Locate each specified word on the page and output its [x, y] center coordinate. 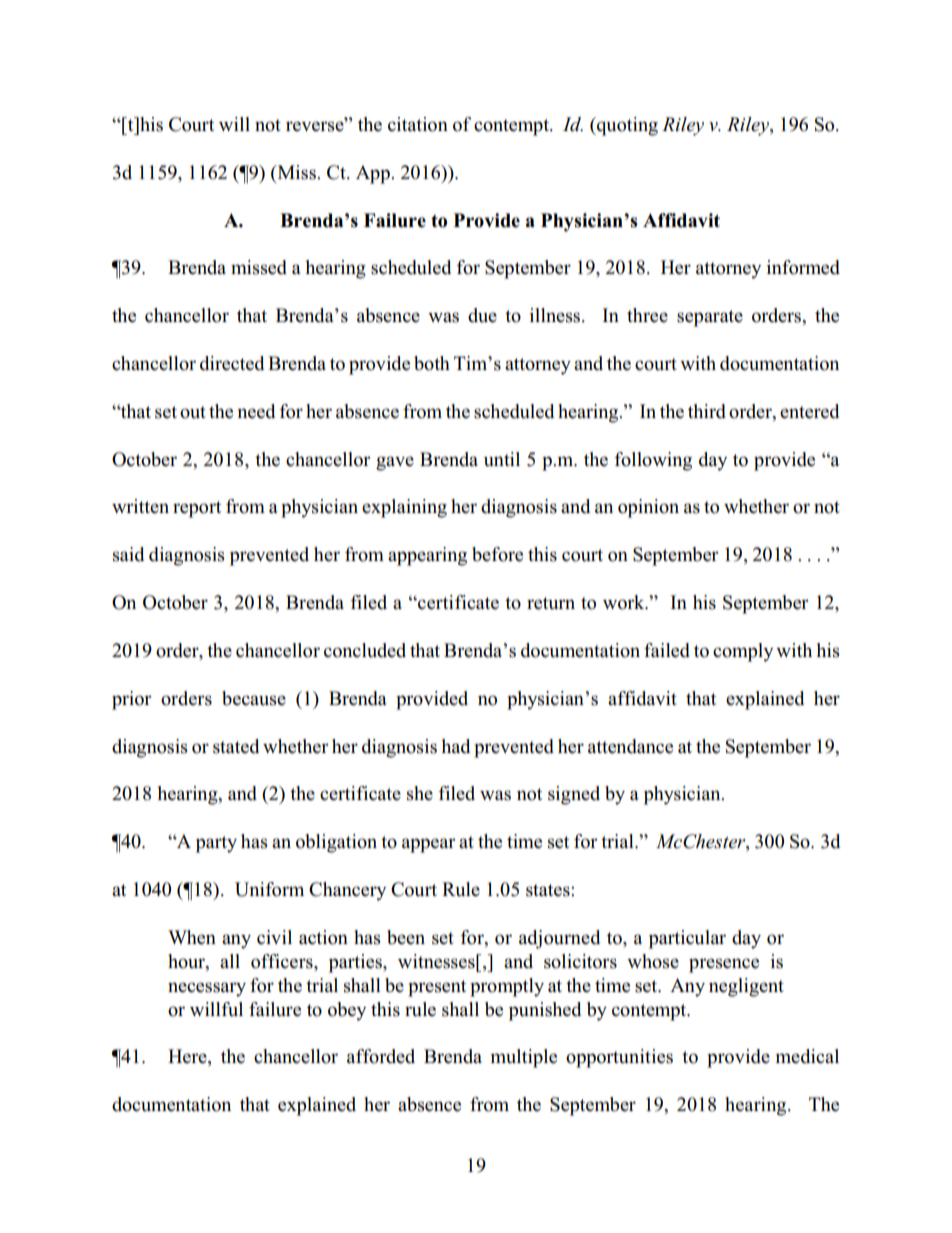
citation [418, 124]
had [455, 746]
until [502, 459]
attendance [630, 746]
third [707, 411]
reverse [316, 125]
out [193, 412]
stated [236, 746]
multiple [524, 1058]
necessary [207, 989]
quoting [626, 126]
